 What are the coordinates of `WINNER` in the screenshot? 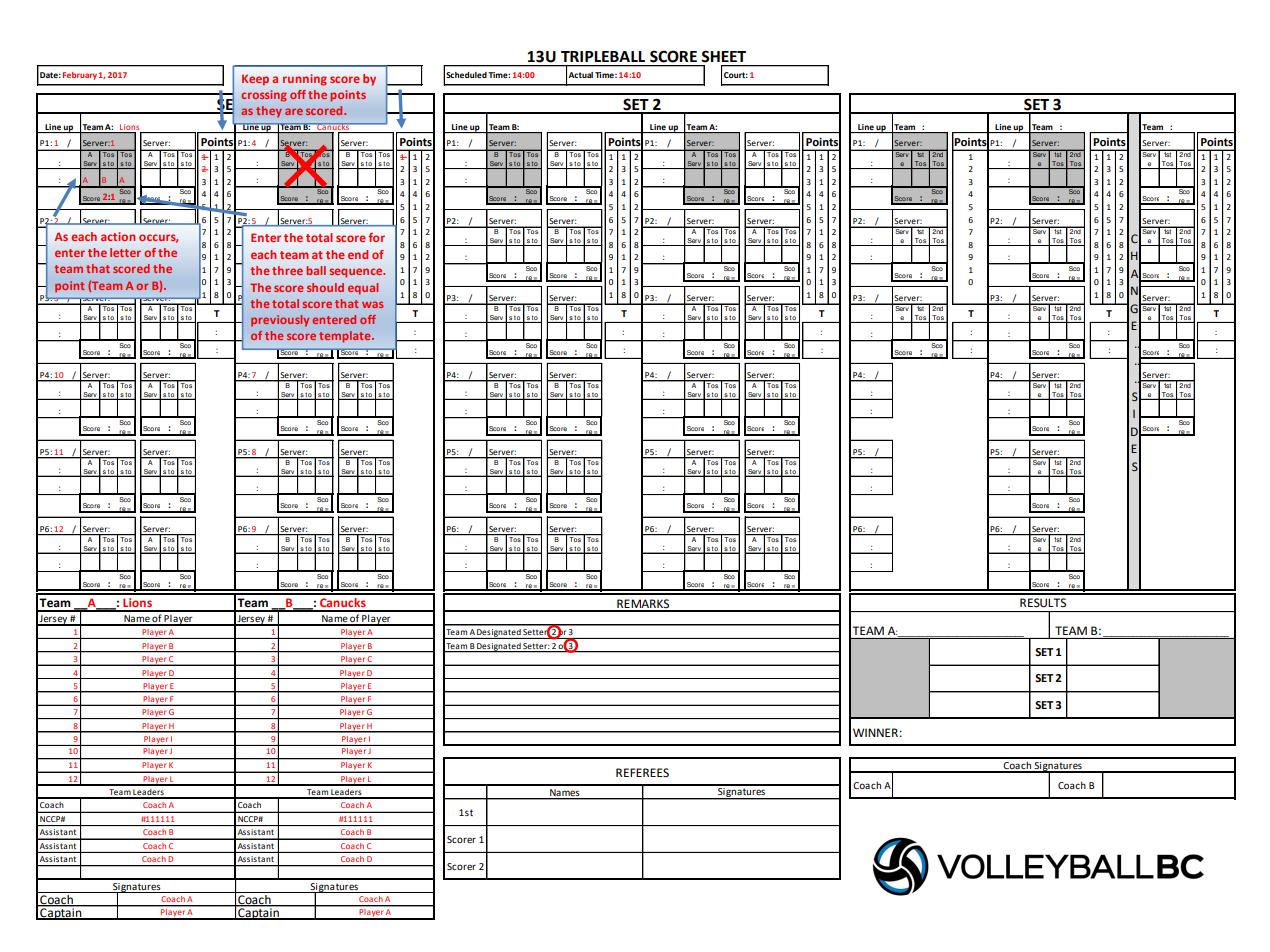 It's located at (876, 732).
